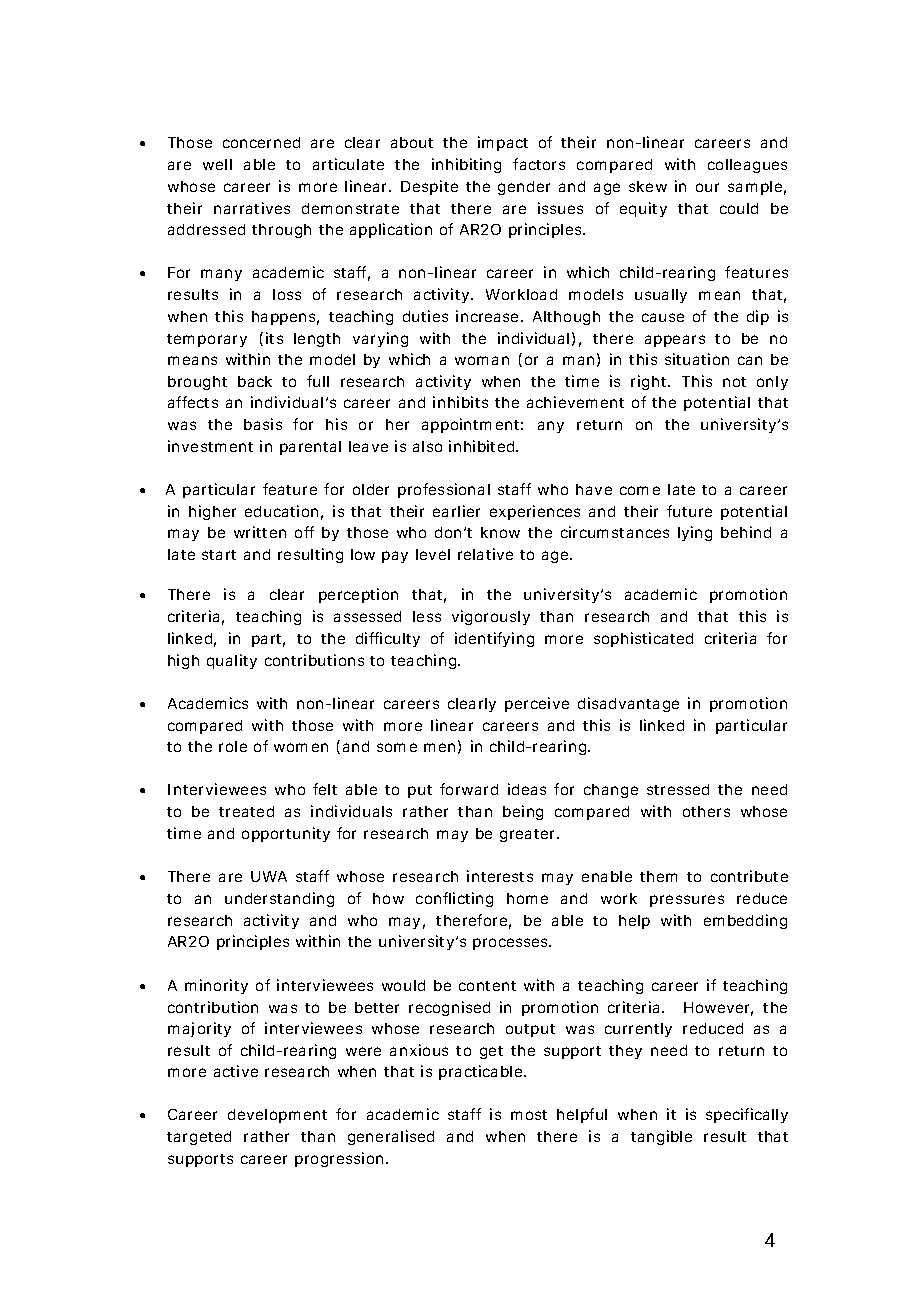  Describe the element at coordinates (232, 661) in the screenshot. I see `quality` at that location.
